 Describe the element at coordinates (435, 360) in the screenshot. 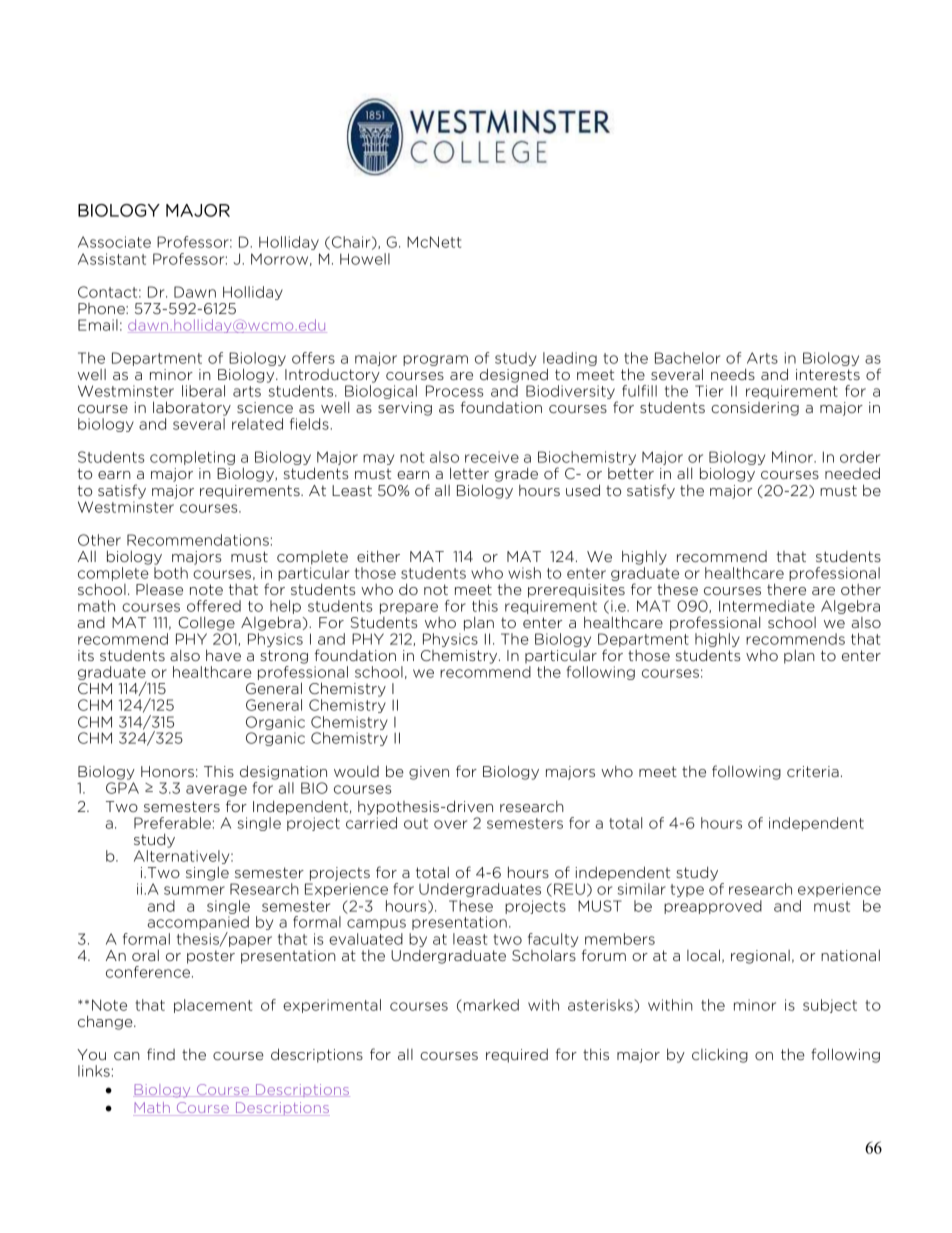

I see `program` at that location.
